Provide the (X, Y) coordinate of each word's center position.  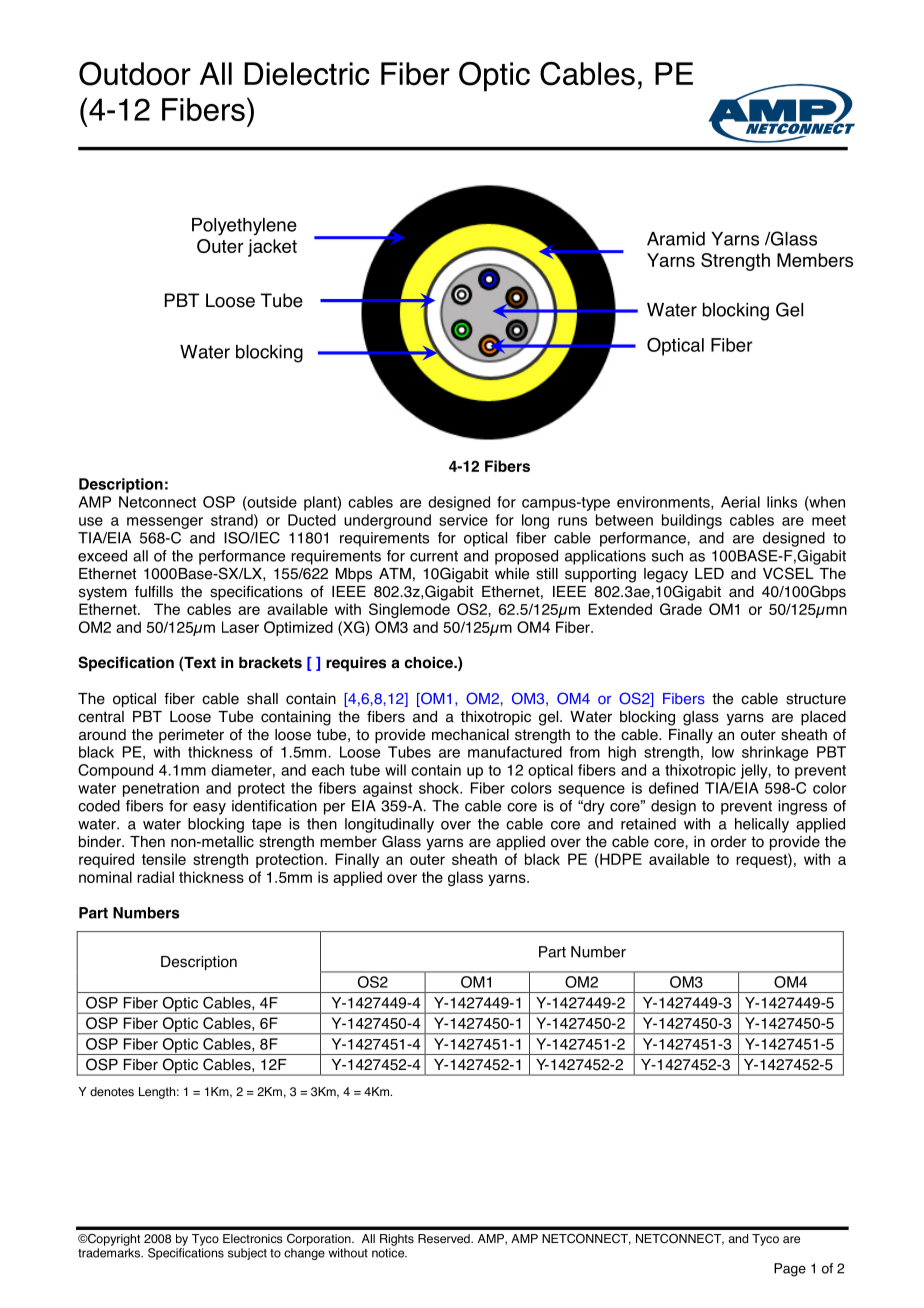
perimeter (191, 736)
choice (430, 662)
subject (247, 1254)
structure (816, 699)
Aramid (676, 239)
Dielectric (307, 74)
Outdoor (135, 74)
